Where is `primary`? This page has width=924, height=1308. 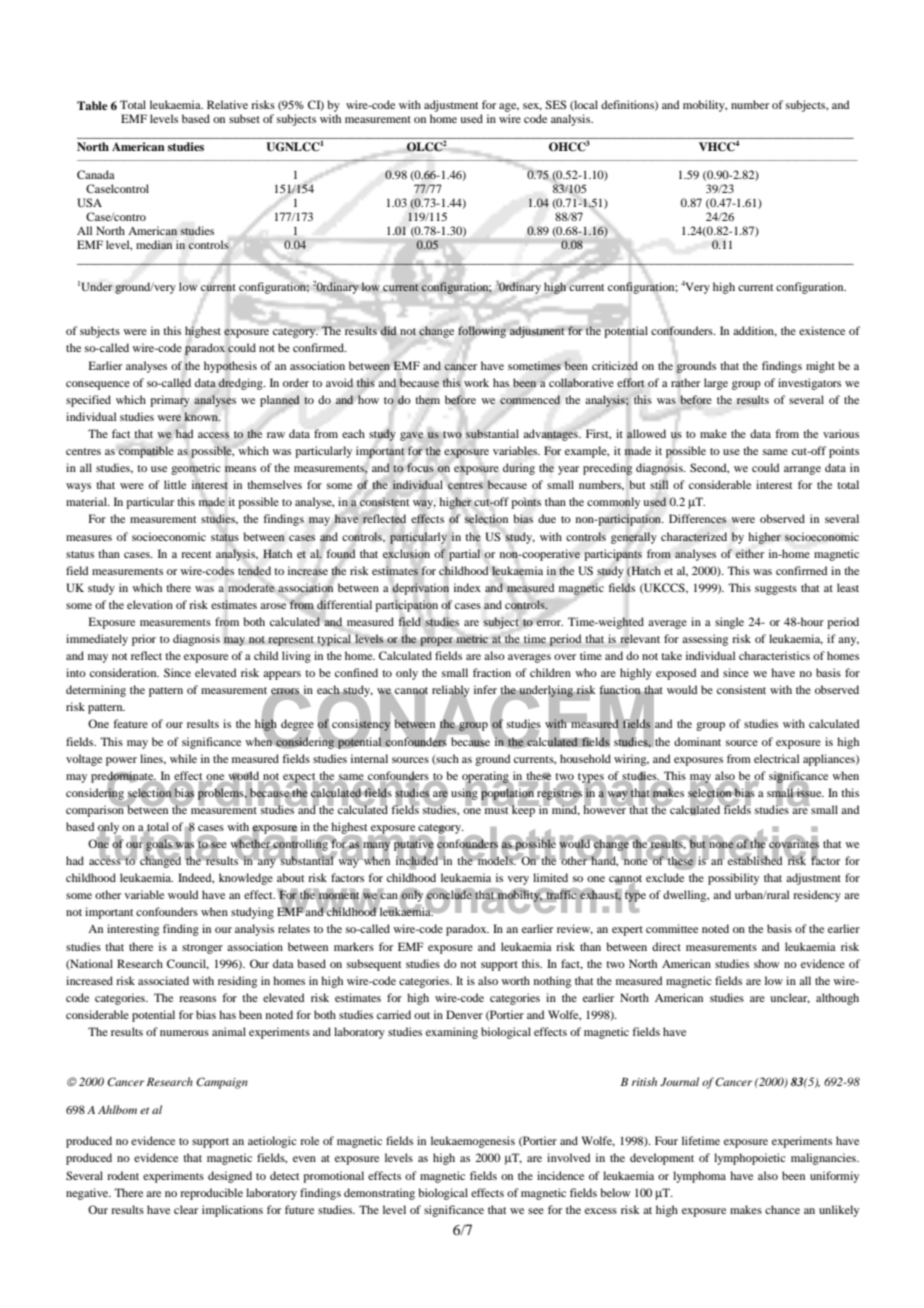 primary is located at coordinates (170, 401).
